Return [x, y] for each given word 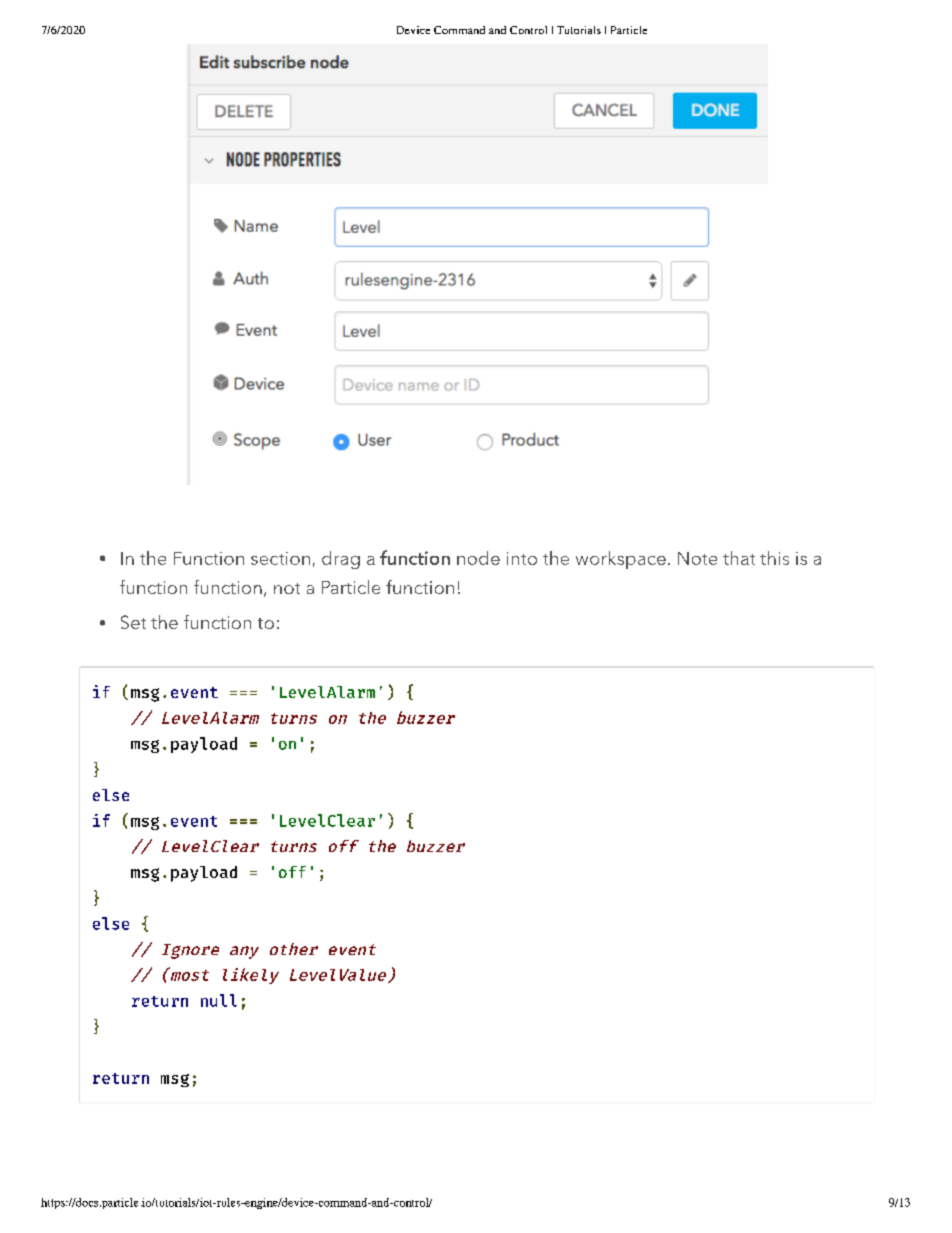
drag [341, 560]
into [522, 558]
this [774, 558]
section [280, 558]
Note [697, 558]
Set [133, 622]
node [478, 558]
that [739, 558]
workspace [621, 560]
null [219, 1000]
